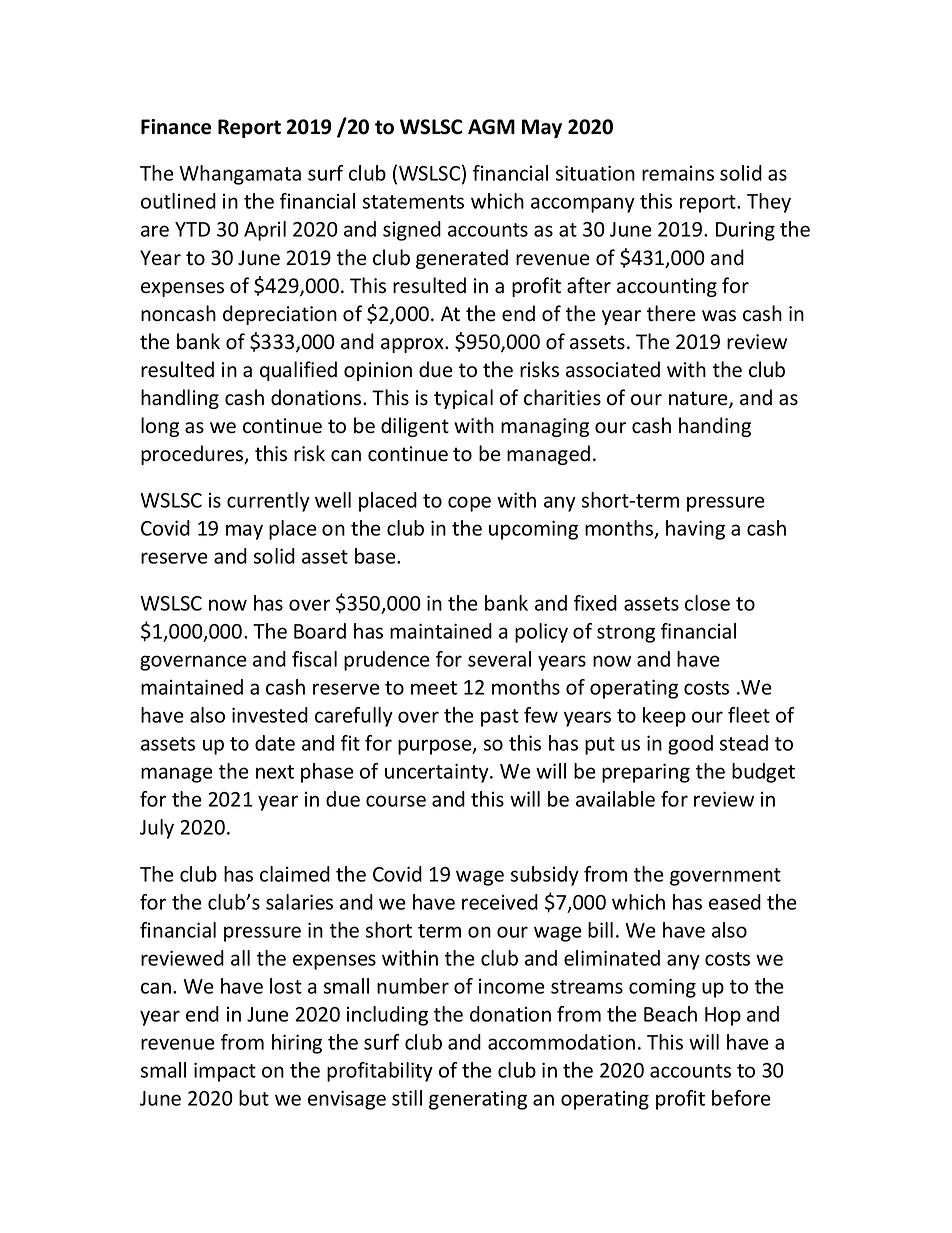  Describe the element at coordinates (491, 127) in the screenshot. I see `AGM` at that location.
